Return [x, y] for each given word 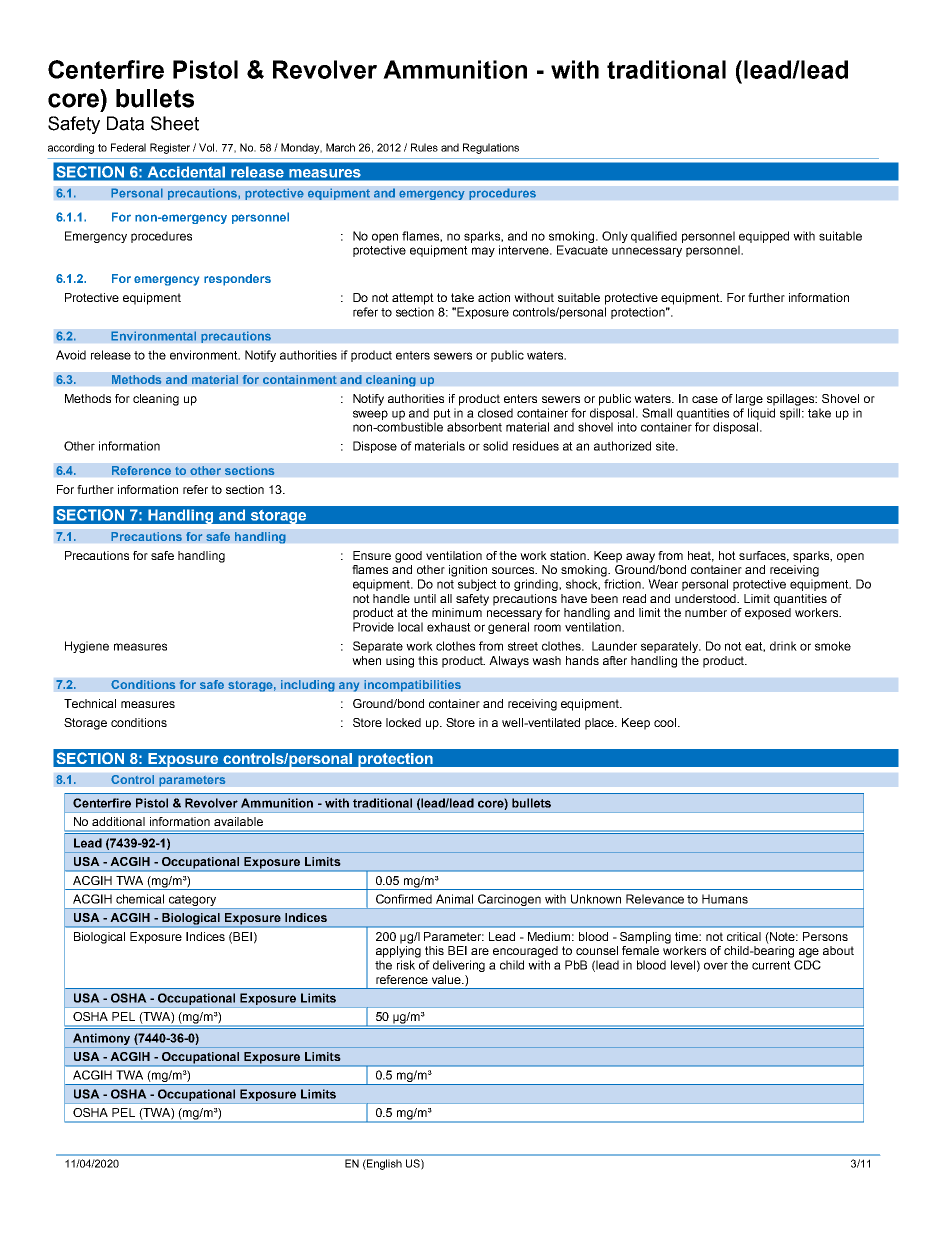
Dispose [375, 447]
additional [118, 821]
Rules [424, 147]
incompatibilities [412, 686]
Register [170, 148]
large [749, 400]
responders [237, 280]
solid [495, 446]
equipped [764, 237]
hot [727, 555]
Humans [725, 899]
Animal [454, 899]
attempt [413, 299]
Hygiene [87, 647]
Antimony [101, 1039]
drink [783, 646]
